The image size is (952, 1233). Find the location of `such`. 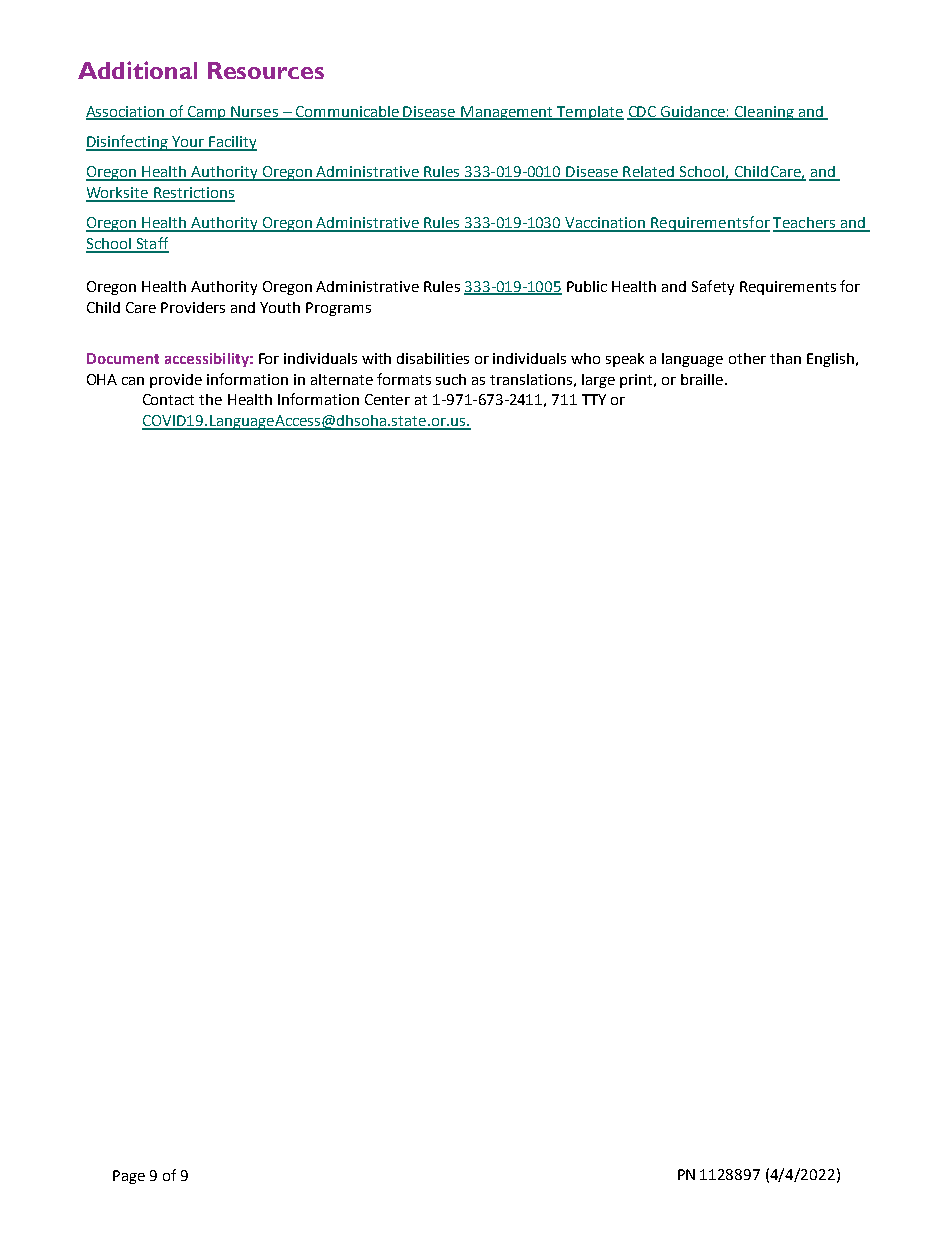

such is located at coordinates (451, 379).
